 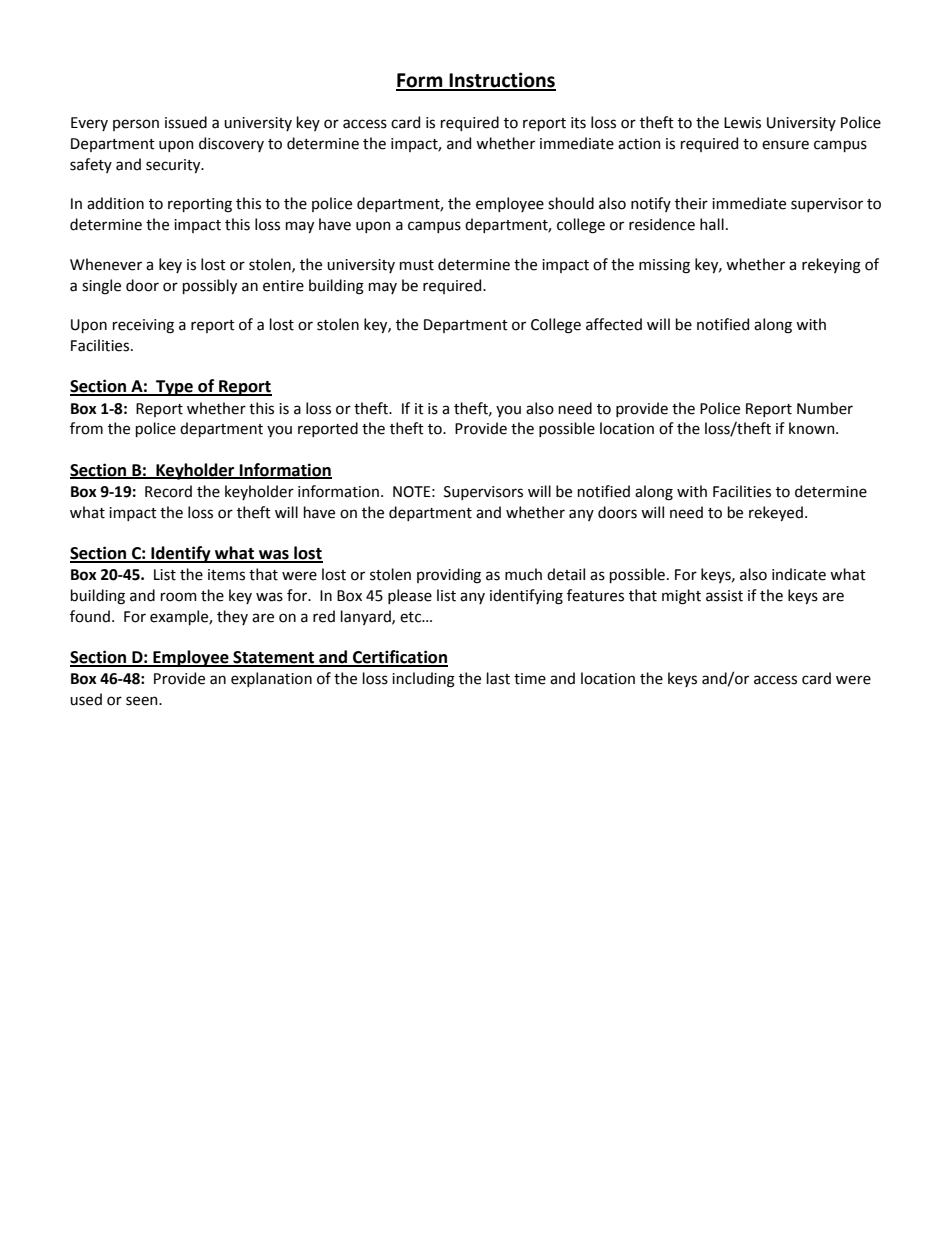 What do you see at coordinates (423, 680) in the screenshot?
I see `including` at bounding box center [423, 680].
